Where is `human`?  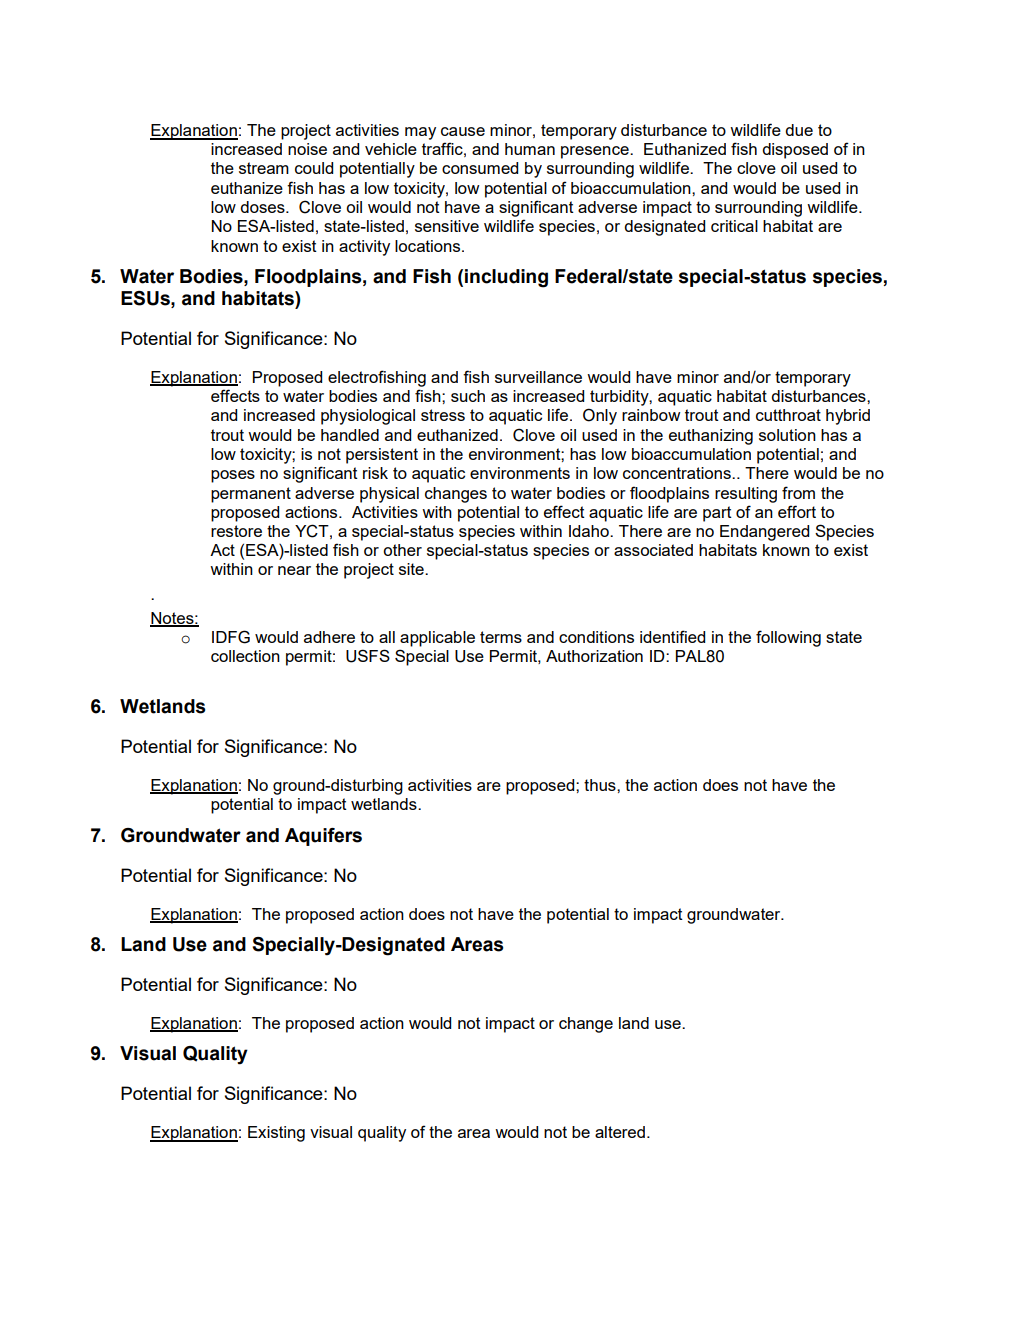 human is located at coordinates (530, 149).
